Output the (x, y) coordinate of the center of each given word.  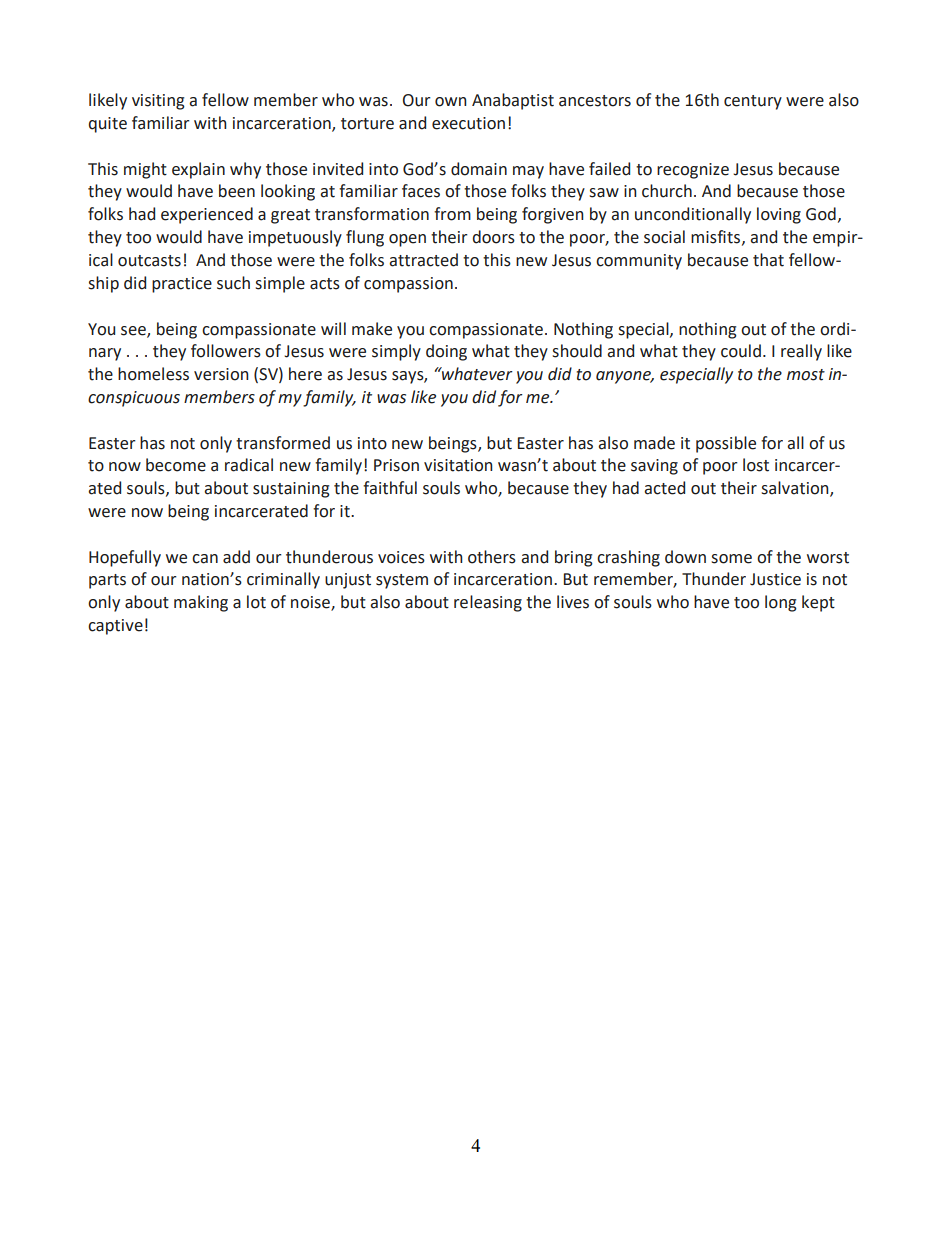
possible (726, 444)
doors (494, 237)
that (768, 260)
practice (182, 285)
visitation (458, 465)
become (176, 465)
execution (468, 123)
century (753, 102)
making (201, 603)
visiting (158, 102)
